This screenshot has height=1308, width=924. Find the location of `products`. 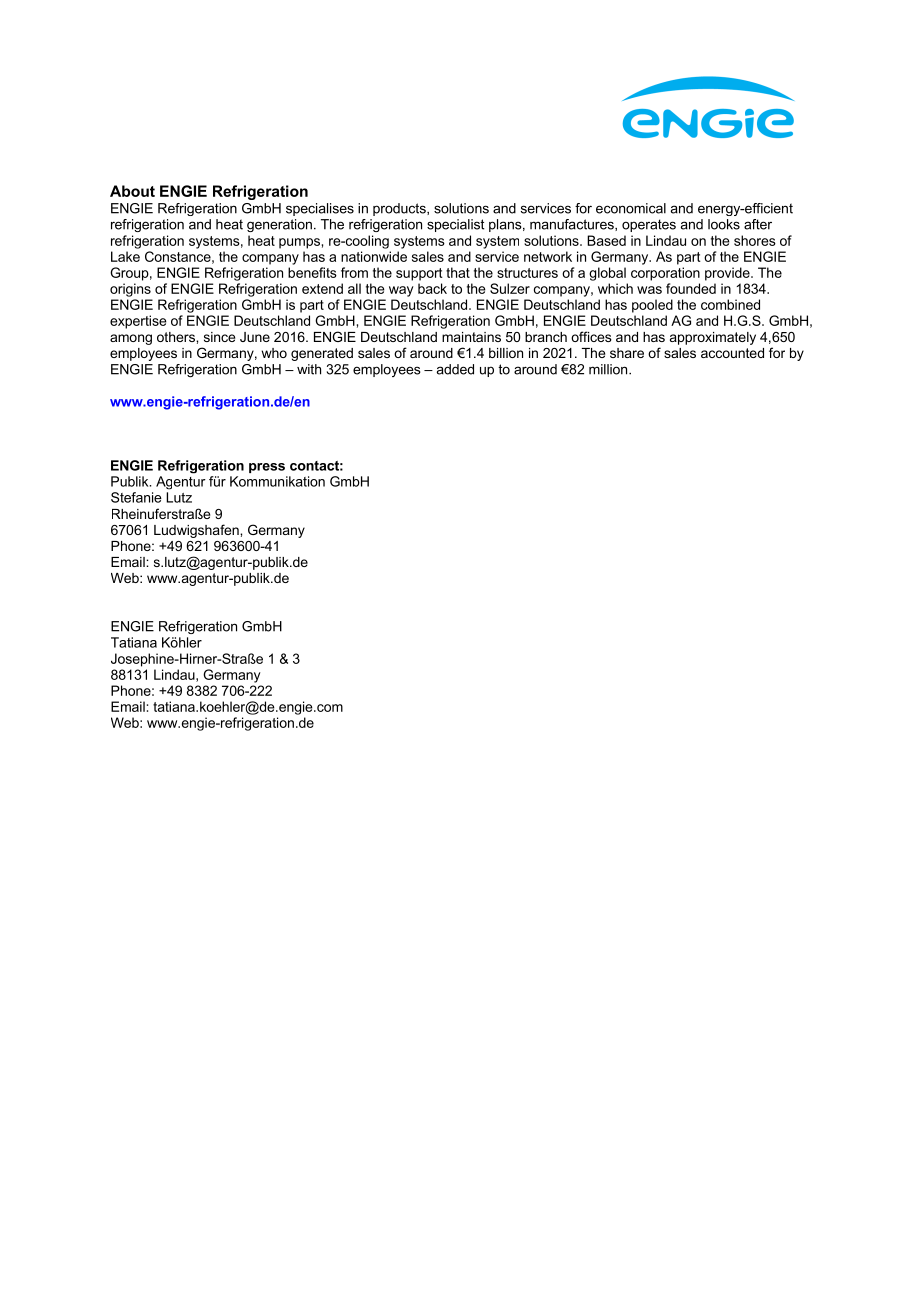

products is located at coordinates (400, 209).
